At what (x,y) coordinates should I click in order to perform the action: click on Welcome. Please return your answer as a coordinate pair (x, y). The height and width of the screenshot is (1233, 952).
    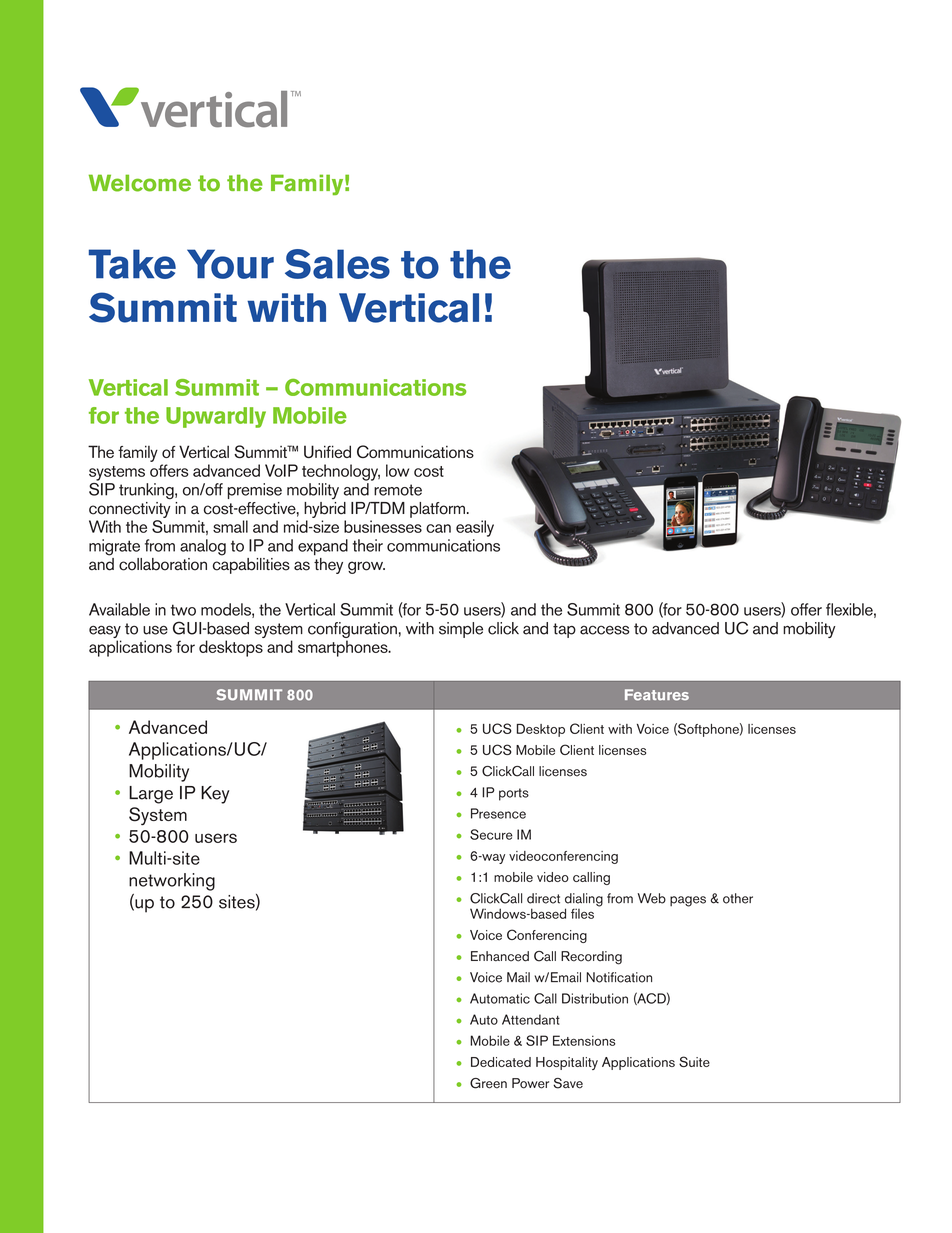
    Looking at the image, I should click on (140, 183).
